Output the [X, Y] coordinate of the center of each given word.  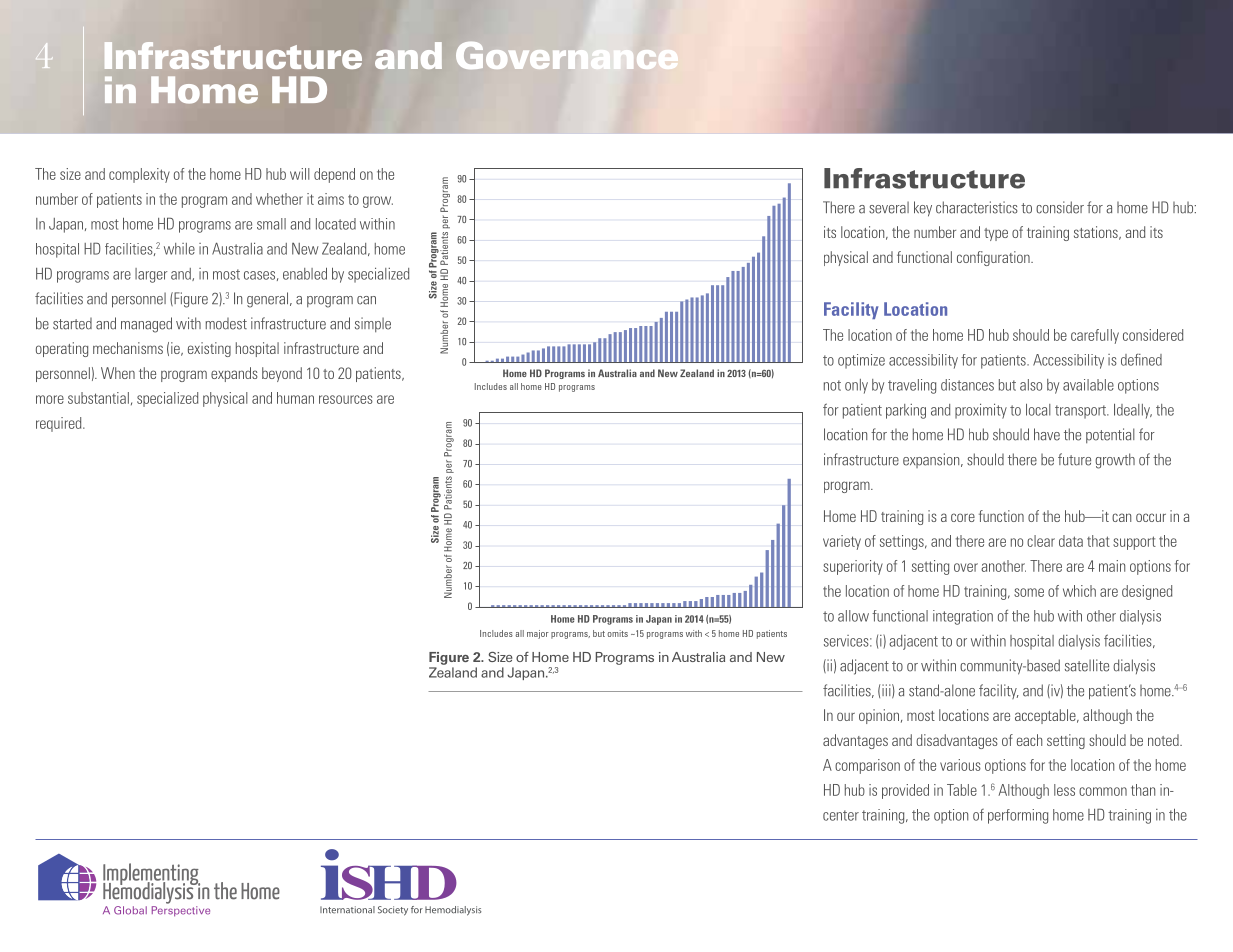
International [347, 910]
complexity [139, 175]
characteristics [977, 207]
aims [331, 199]
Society [393, 911]
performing [1018, 816]
